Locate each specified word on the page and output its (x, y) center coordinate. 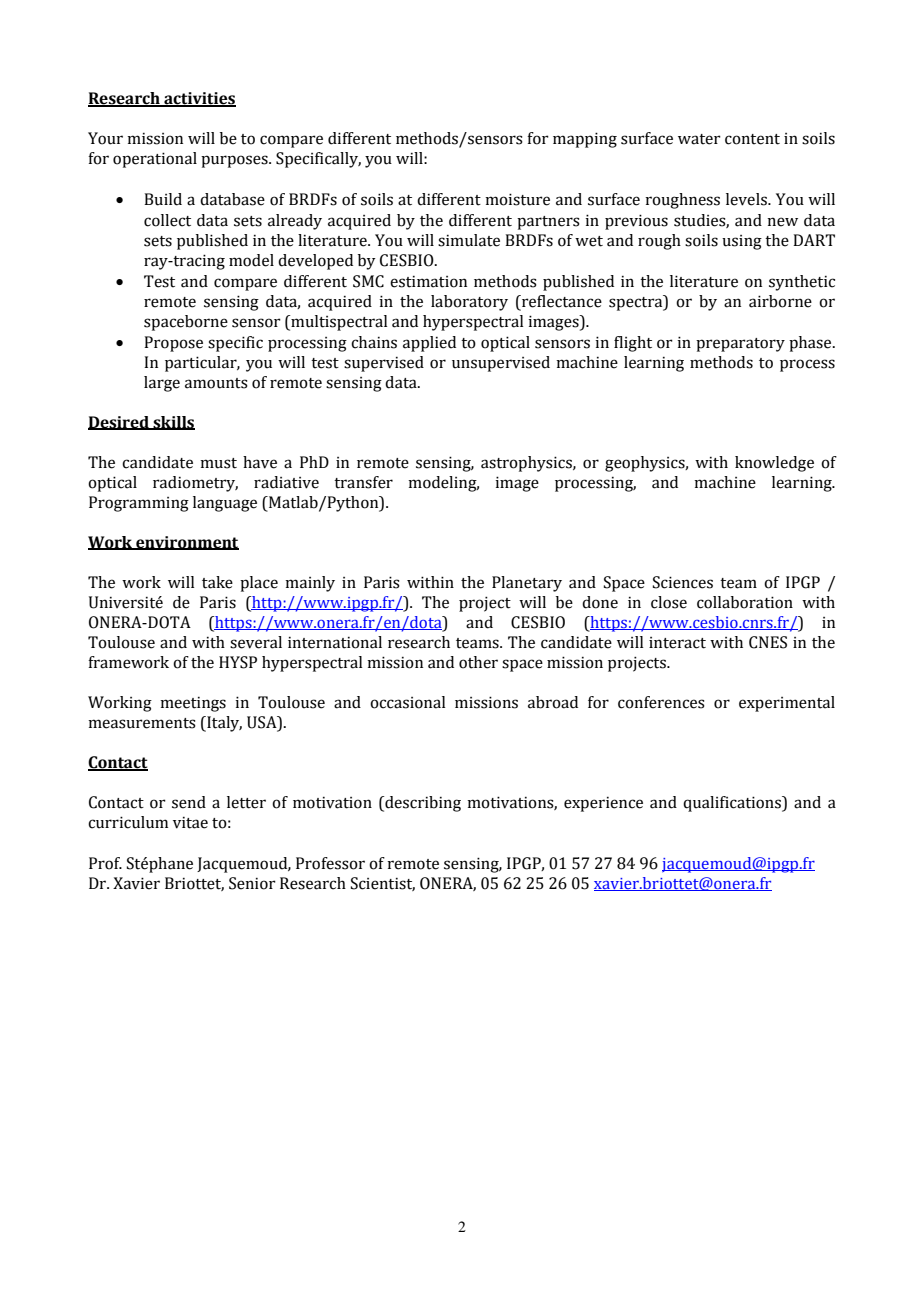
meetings (193, 704)
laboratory (469, 303)
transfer (363, 482)
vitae (190, 823)
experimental (787, 704)
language (225, 504)
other (478, 662)
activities (199, 99)
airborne (780, 301)
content (752, 139)
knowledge (774, 464)
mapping (585, 140)
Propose (173, 344)
